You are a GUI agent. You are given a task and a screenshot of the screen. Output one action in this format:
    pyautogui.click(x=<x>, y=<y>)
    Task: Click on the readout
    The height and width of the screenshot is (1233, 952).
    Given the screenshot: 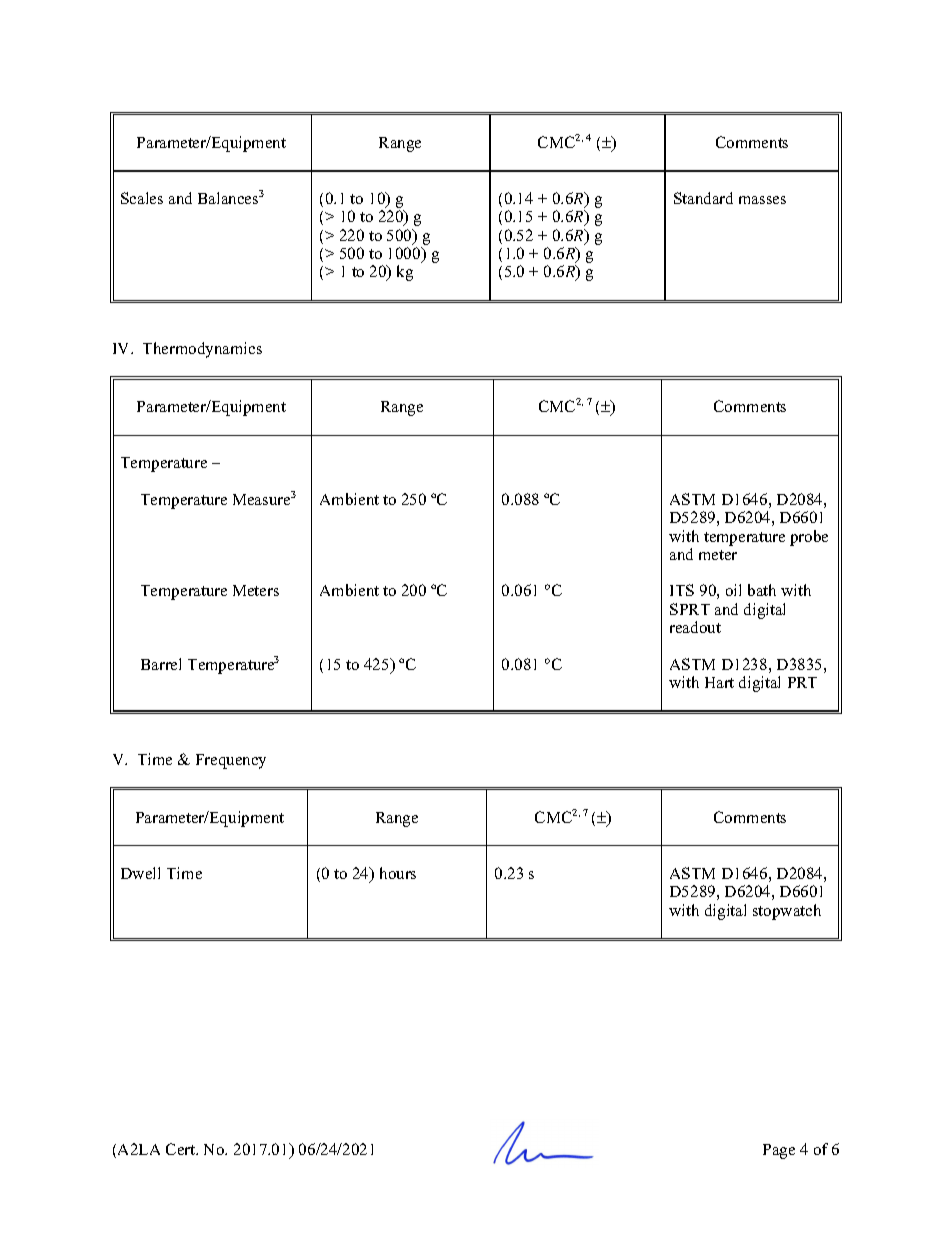 What is the action you would take?
    pyautogui.click(x=695, y=627)
